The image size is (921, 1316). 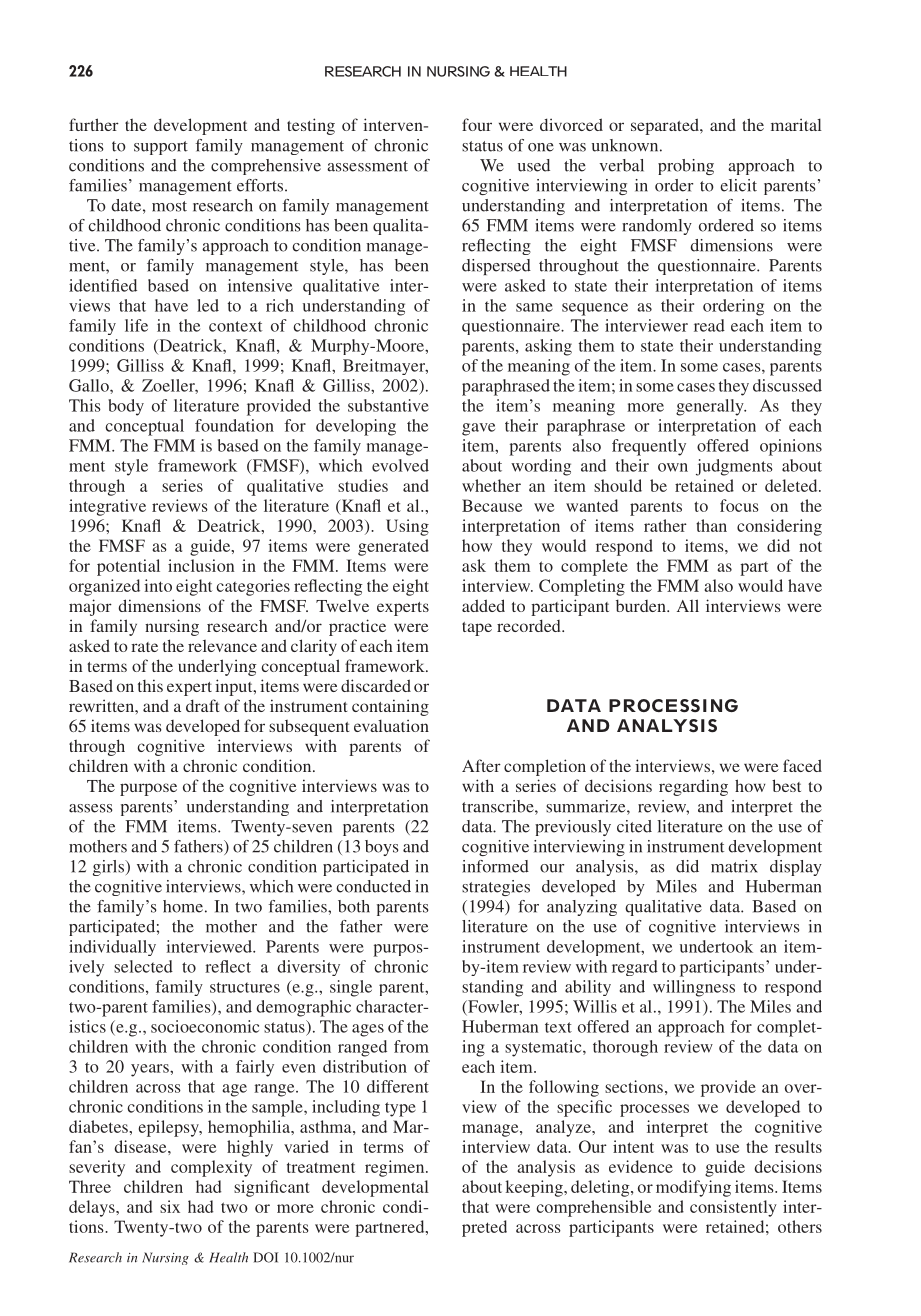 I want to click on generally, so click(x=711, y=407).
